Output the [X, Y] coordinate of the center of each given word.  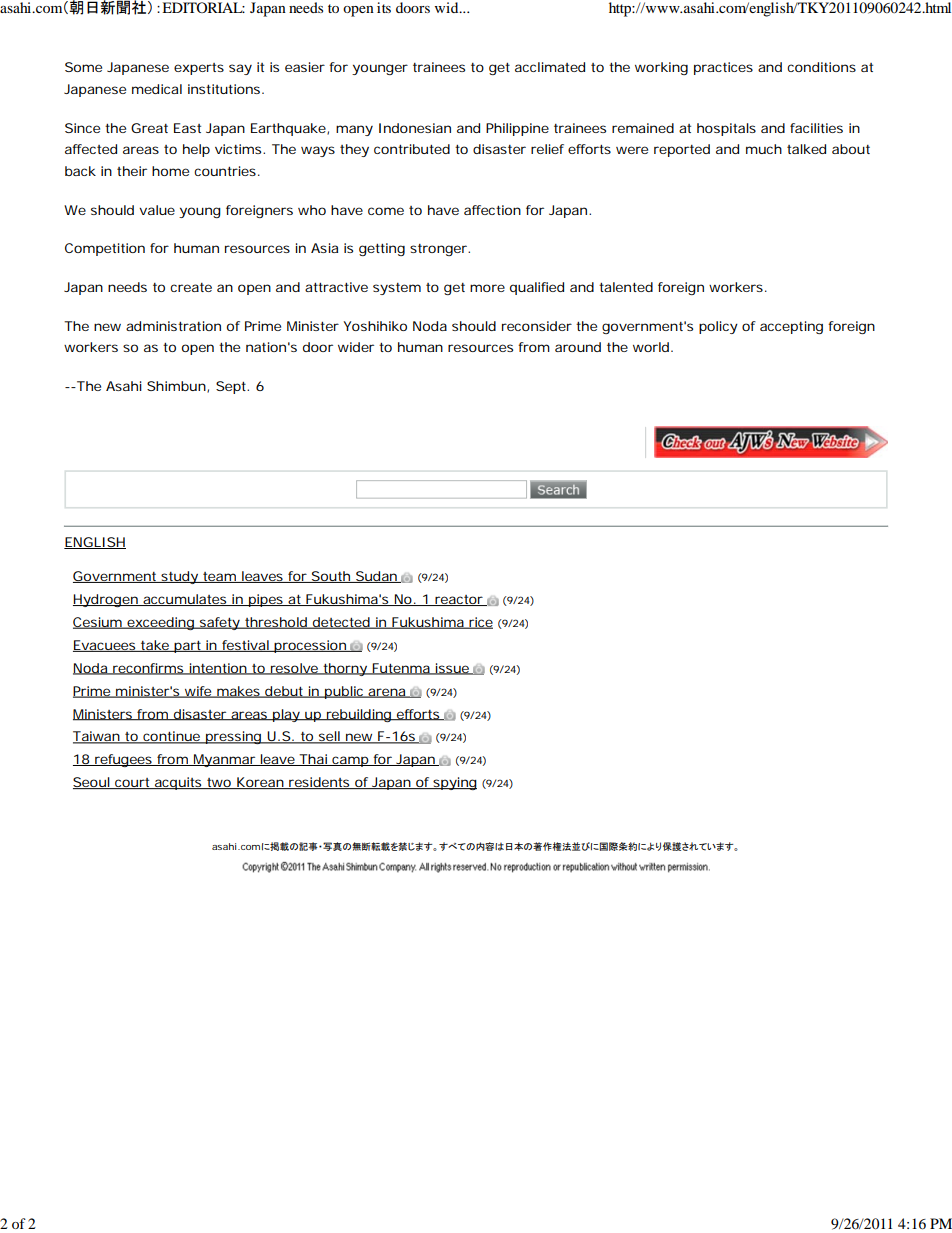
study [179, 577]
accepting [791, 327]
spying [454, 783]
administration [173, 326]
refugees [123, 760]
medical [157, 89]
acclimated [550, 67]
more [487, 288]
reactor [459, 600]
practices [723, 68]
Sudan [376, 577]
